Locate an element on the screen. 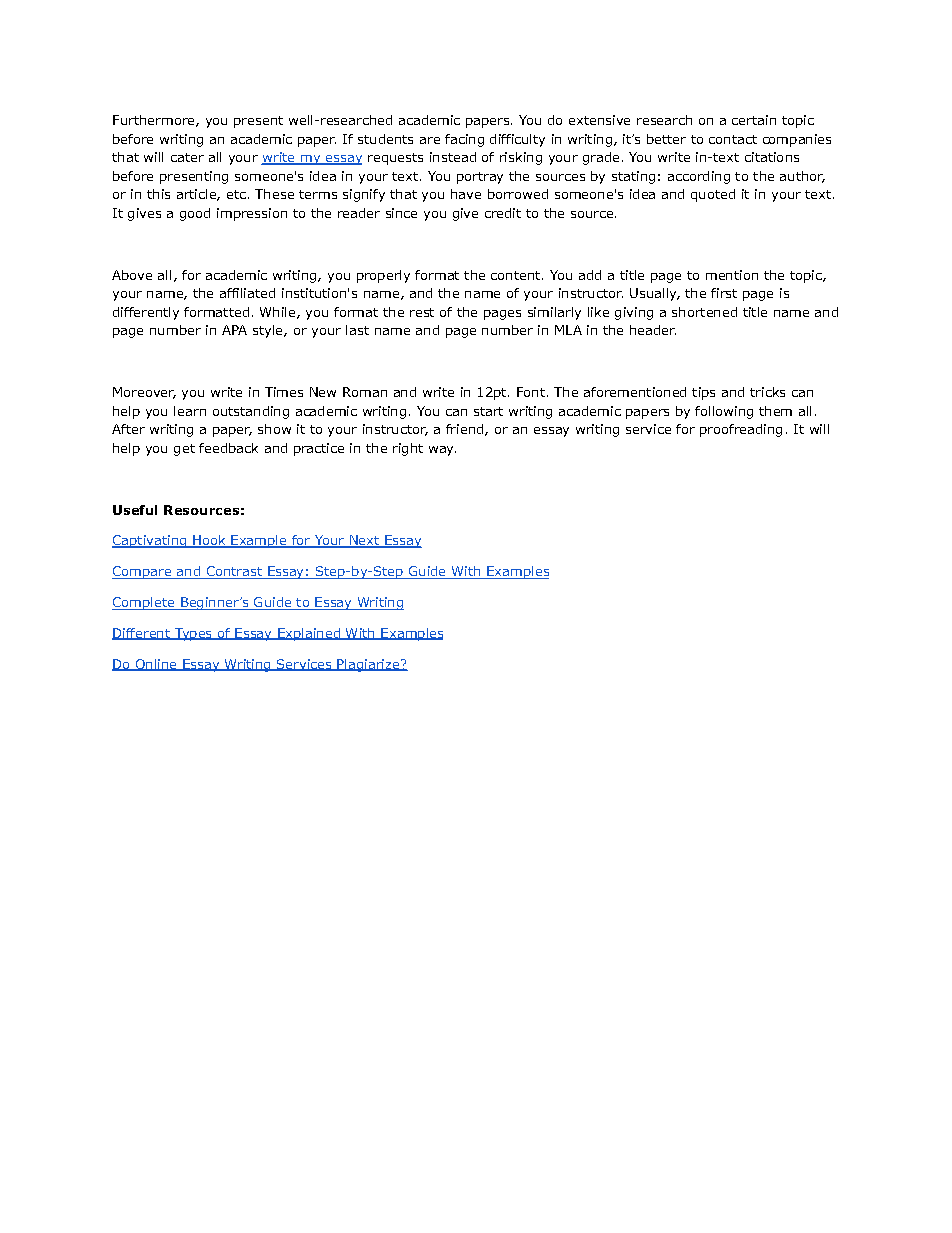  cater is located at coordinates (187, 157).
